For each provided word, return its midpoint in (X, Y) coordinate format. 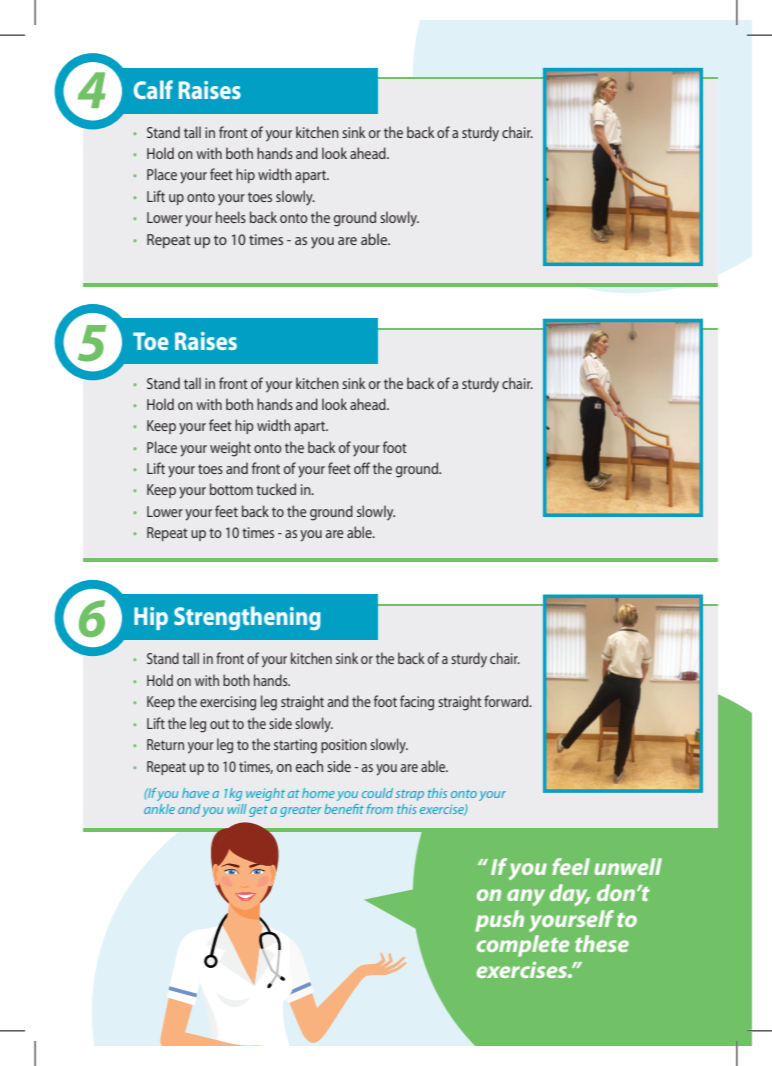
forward (507, 701)
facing (417, 703)
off (362, 468)
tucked (276, 489)
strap (410, 795)
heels (231, 217)
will (237, 809)
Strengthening (247, 618)
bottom (231, 489)
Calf (153, 89)
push (499, 921)
